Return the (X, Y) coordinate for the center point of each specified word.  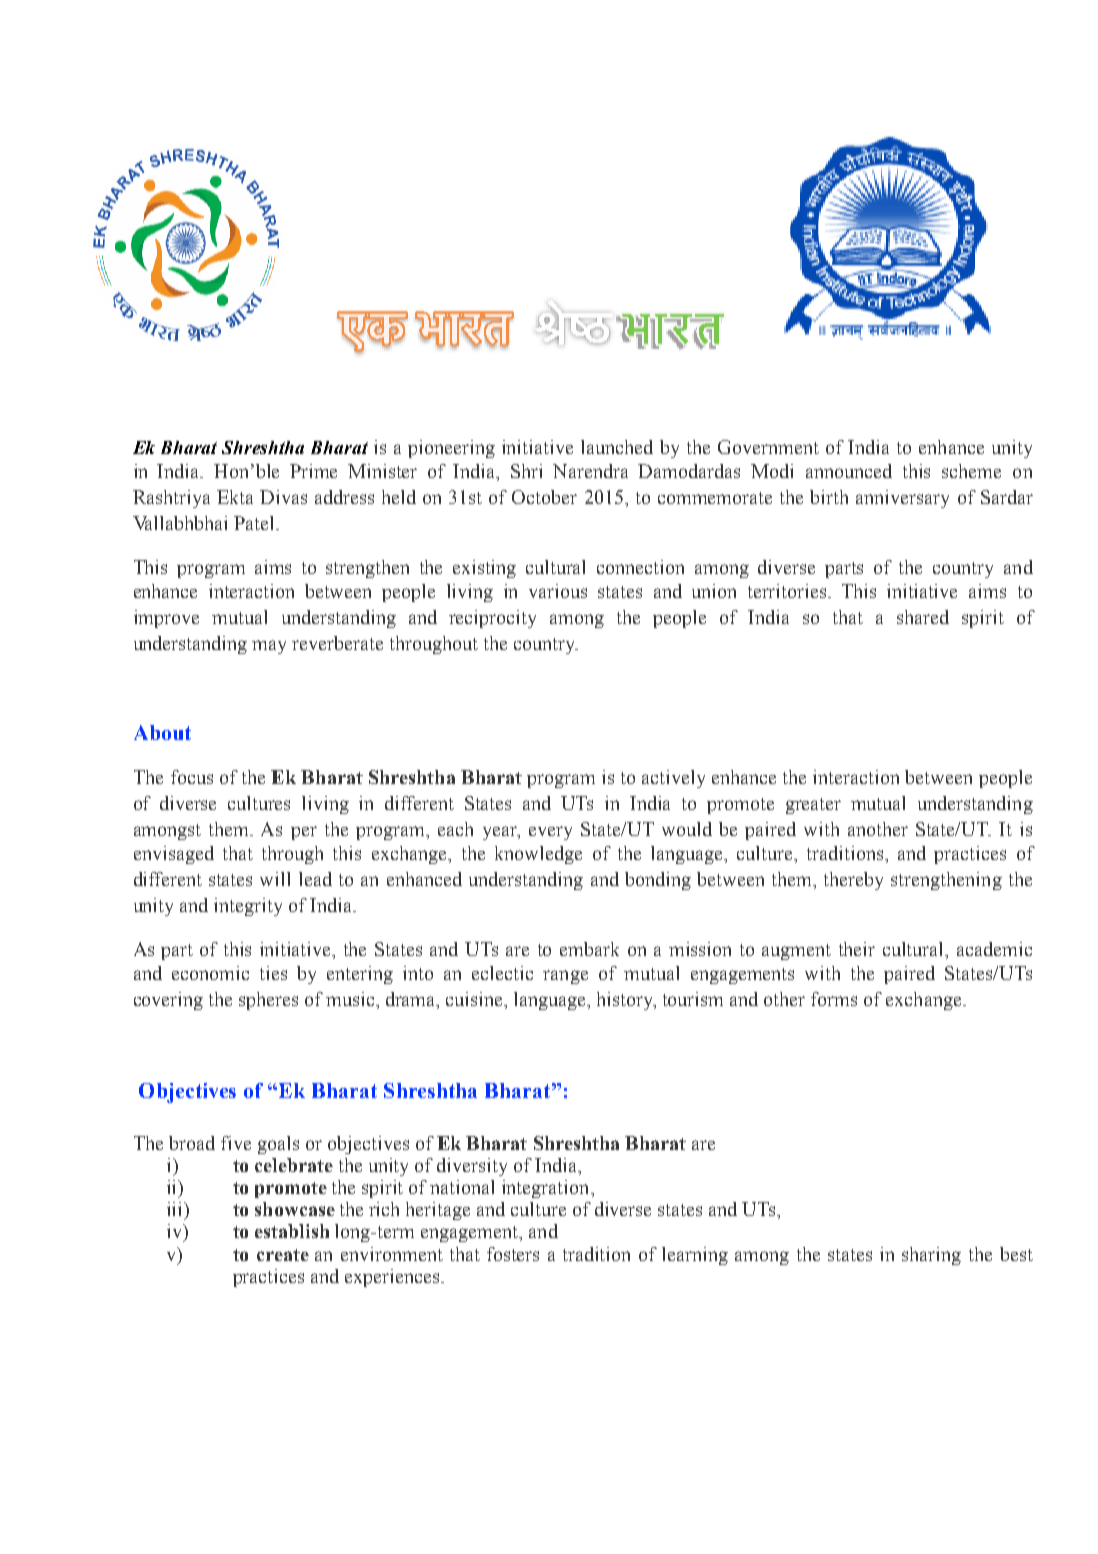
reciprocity (492, 619)
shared (923, 617)
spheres (268, 1001)
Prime (313, 471)
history (626, 1001)
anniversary (902, 499)
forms (834, 999)
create (283, 1255)
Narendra (590, 471)
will (275, 879)
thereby (853, 881)
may (269, 647)
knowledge (538, 855)
